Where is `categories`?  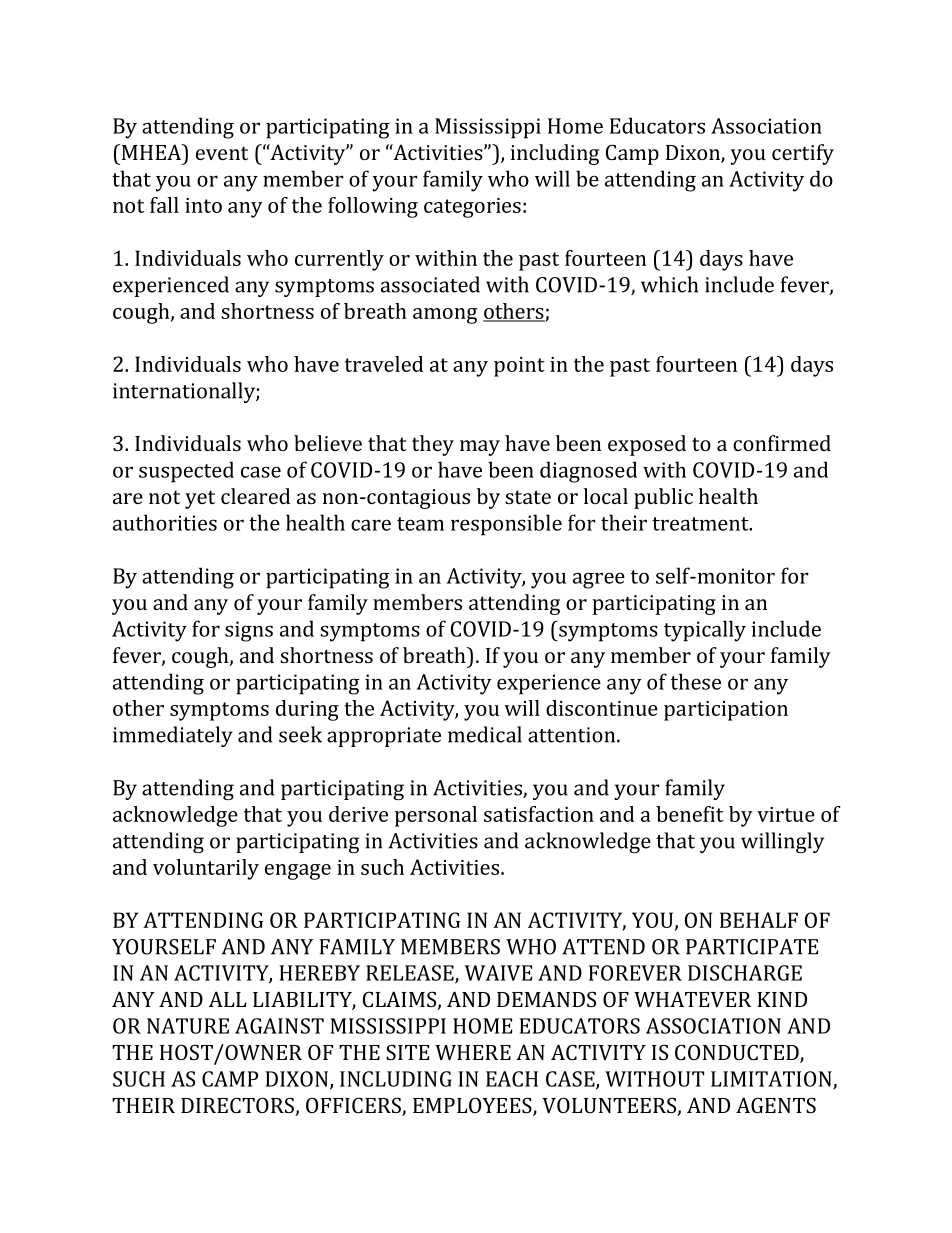
categories is located at coordinates (472, 208).
